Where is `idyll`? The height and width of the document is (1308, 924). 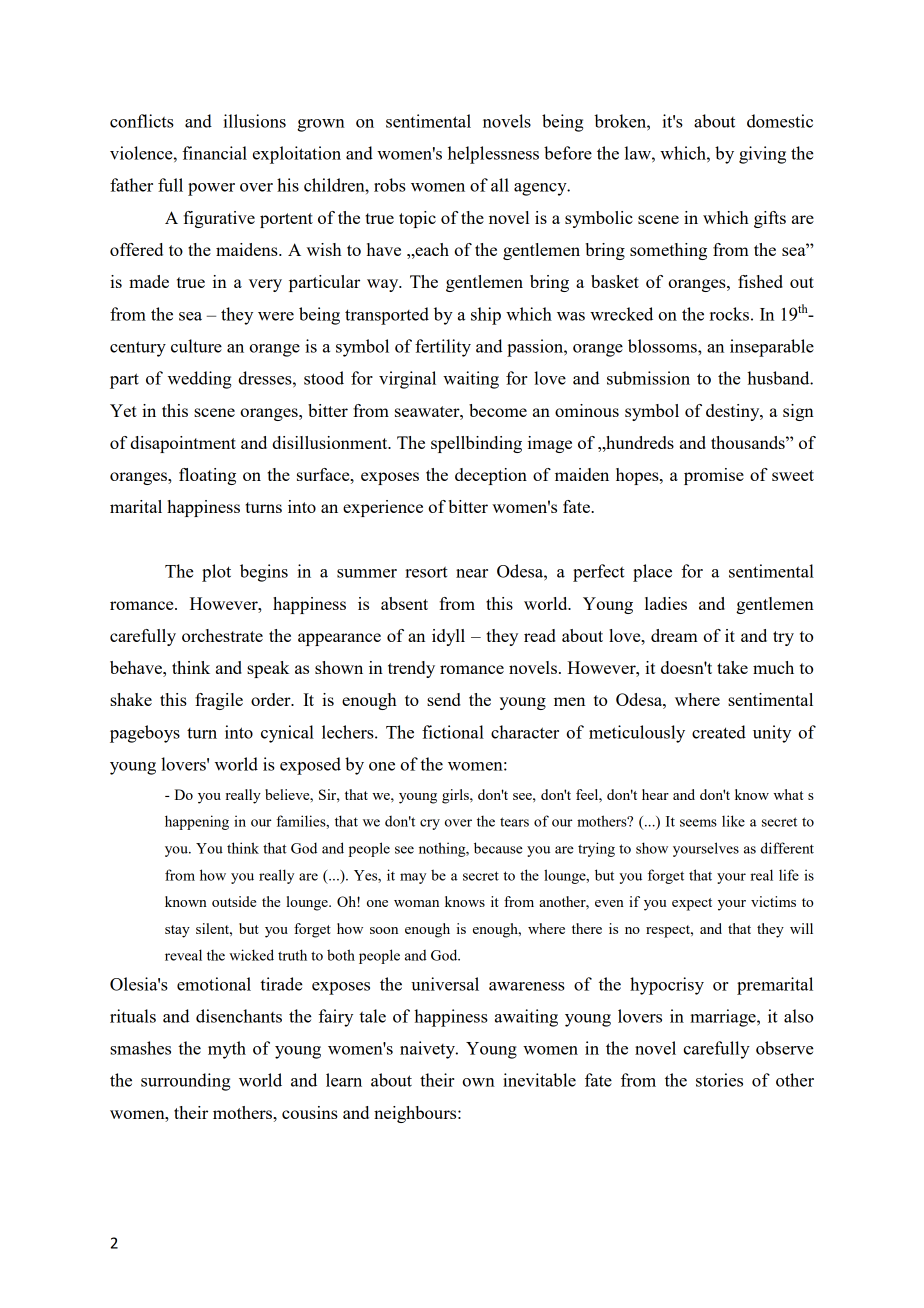 idyll is located at coordinates (448, 637).
